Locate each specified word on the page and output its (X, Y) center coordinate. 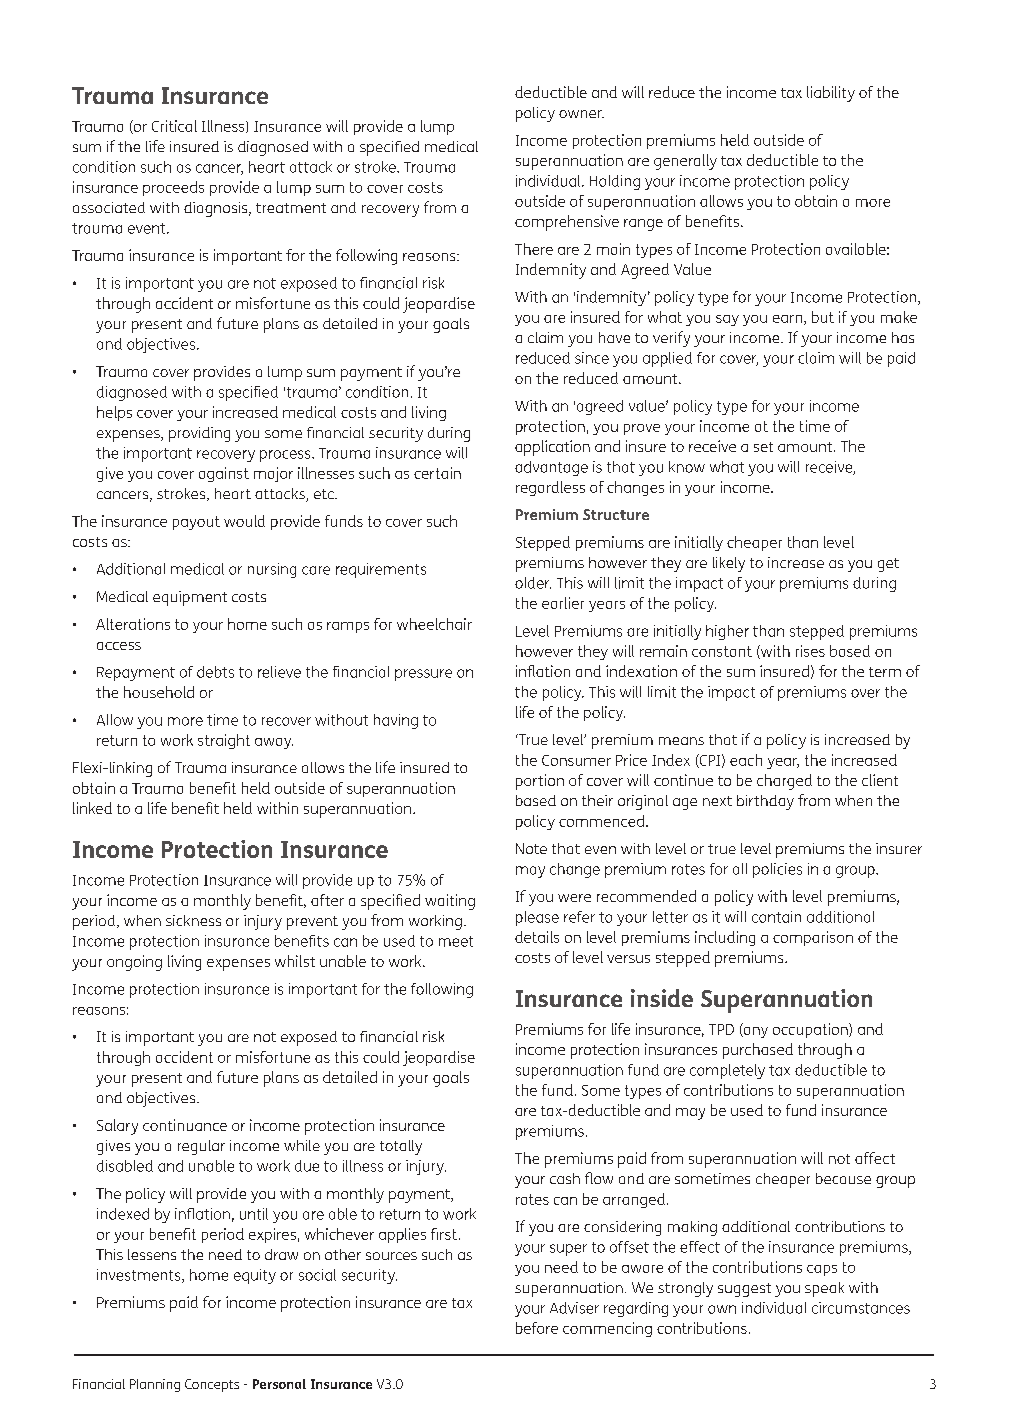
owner (581, 114)
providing (199, 434)
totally (401, 1147)
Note (531, 848)
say (727, 320)
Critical (174, 126)
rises (810, 651)
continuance (185, 1125)
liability (831, 94)
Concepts (212, 1385)
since (592, 358)
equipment (190, 598)
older (533, 583)
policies (777, 870)
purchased (758, 1051)
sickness (193, 920)
